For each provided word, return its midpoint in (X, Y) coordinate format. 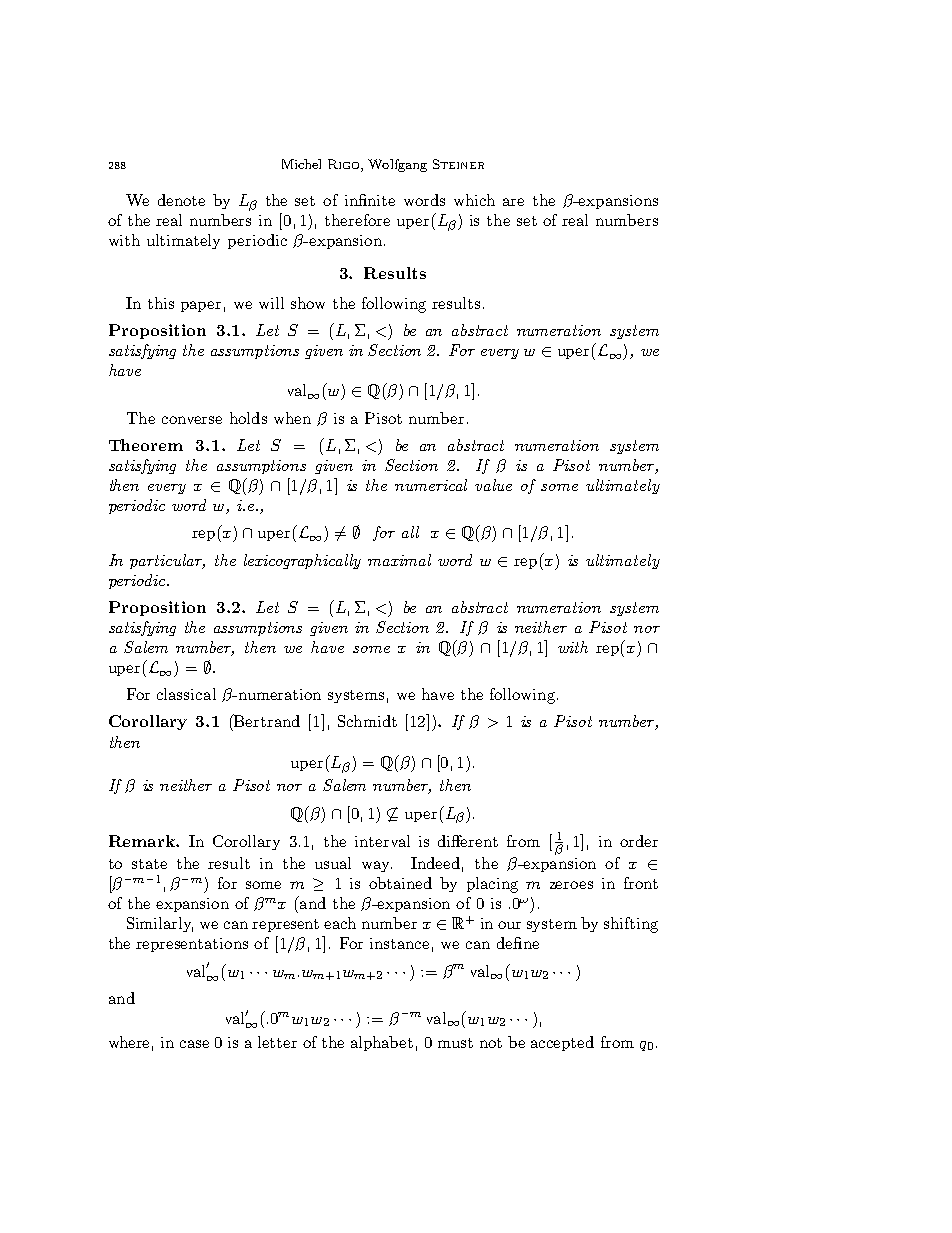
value (493, 485)
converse (192, 420)
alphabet (382, 1043)
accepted (562, 1043)
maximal (399, 560)
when (292, 418)
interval (382, 841)
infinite (370, 200)
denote (181, 200)
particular (167, 561)
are (513, 202)
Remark (143, 841)
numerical (431, 485)
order (639, 841)
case (194, 1044)
